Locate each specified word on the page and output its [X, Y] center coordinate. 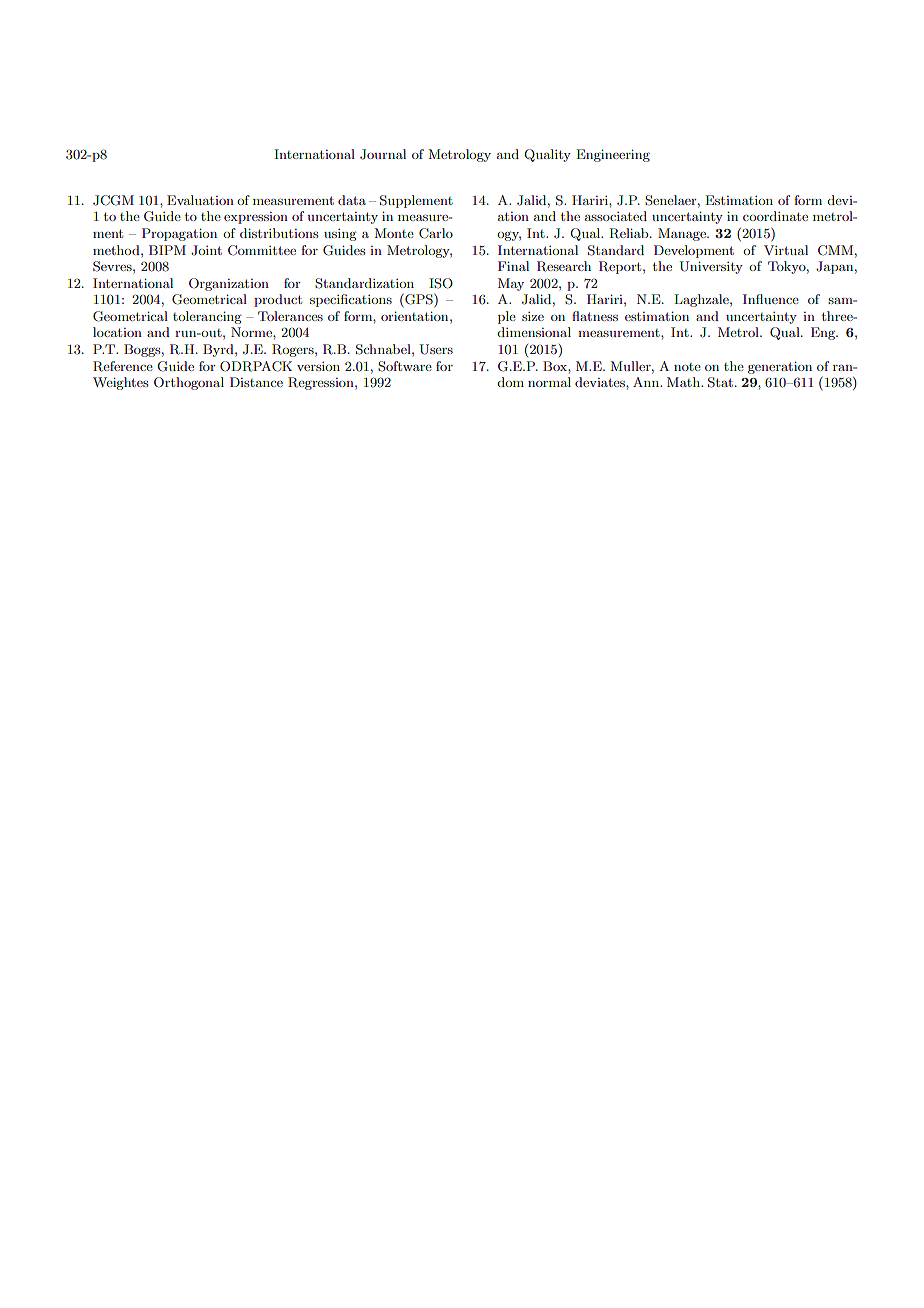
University [711, 267]
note [687, 367]
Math [684, 382]
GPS [419, 300]
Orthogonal [189, 383]
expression [256, 218]
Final [513, 266]
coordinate [775, 216]
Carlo [436, 233]
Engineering [613, 155]
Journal [383, 154]
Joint [206, 250]
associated [616, 216]
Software [405, 366]
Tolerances [290, 316]
